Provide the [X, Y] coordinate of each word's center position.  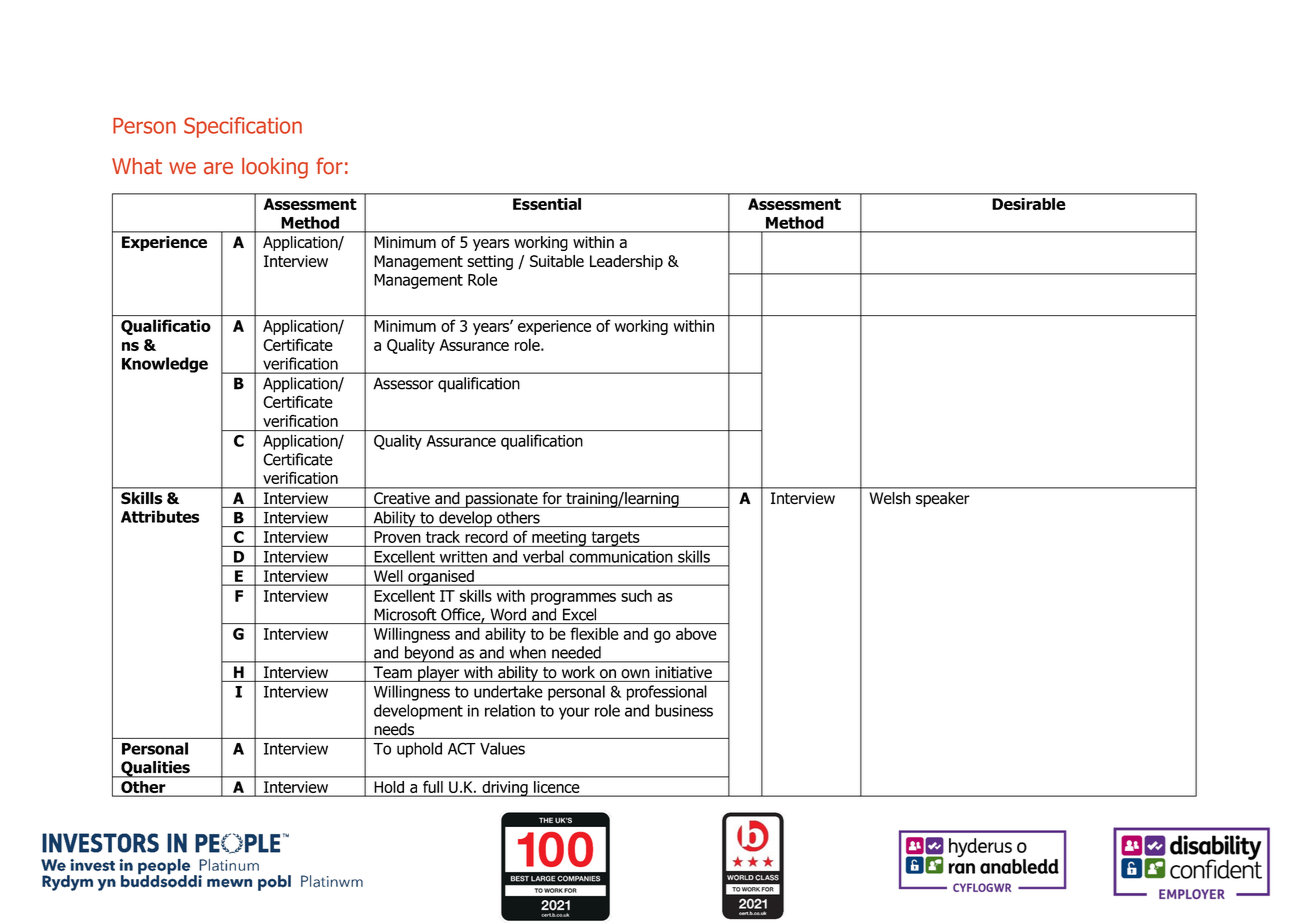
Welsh [890, 498]
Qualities [155, 769]
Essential [547, 204]
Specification [243, 127]
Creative [402, 498]
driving [505, 789]
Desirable [1029, 204]
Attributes [160, 516]
